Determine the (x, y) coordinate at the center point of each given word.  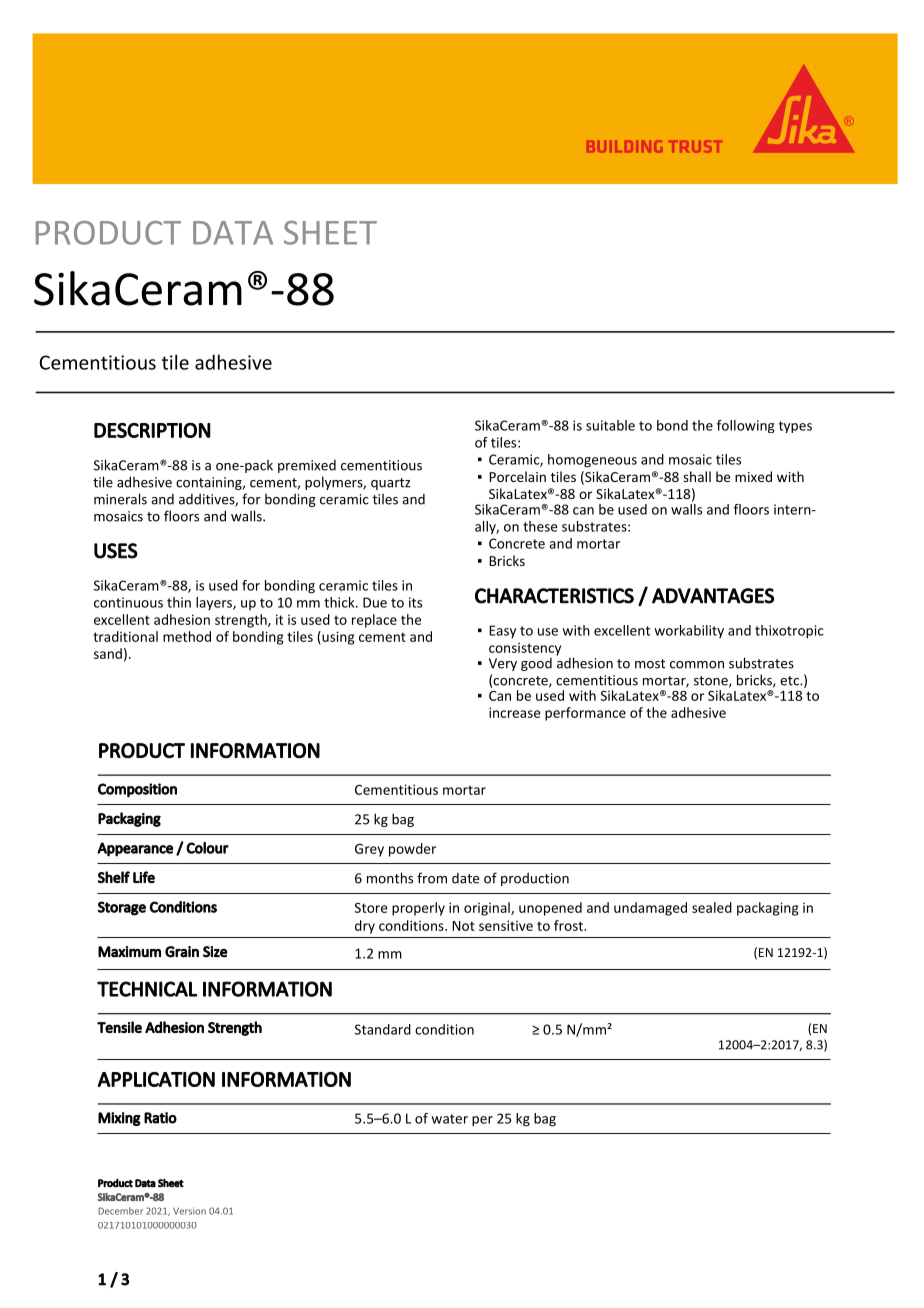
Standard (383, 1029)
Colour (207, 848)
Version (189, 1211)
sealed (712, 907)
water (449, 1119)
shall (697, 476)
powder (412, 850)
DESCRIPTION (152, 430)
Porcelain (517, 476)
